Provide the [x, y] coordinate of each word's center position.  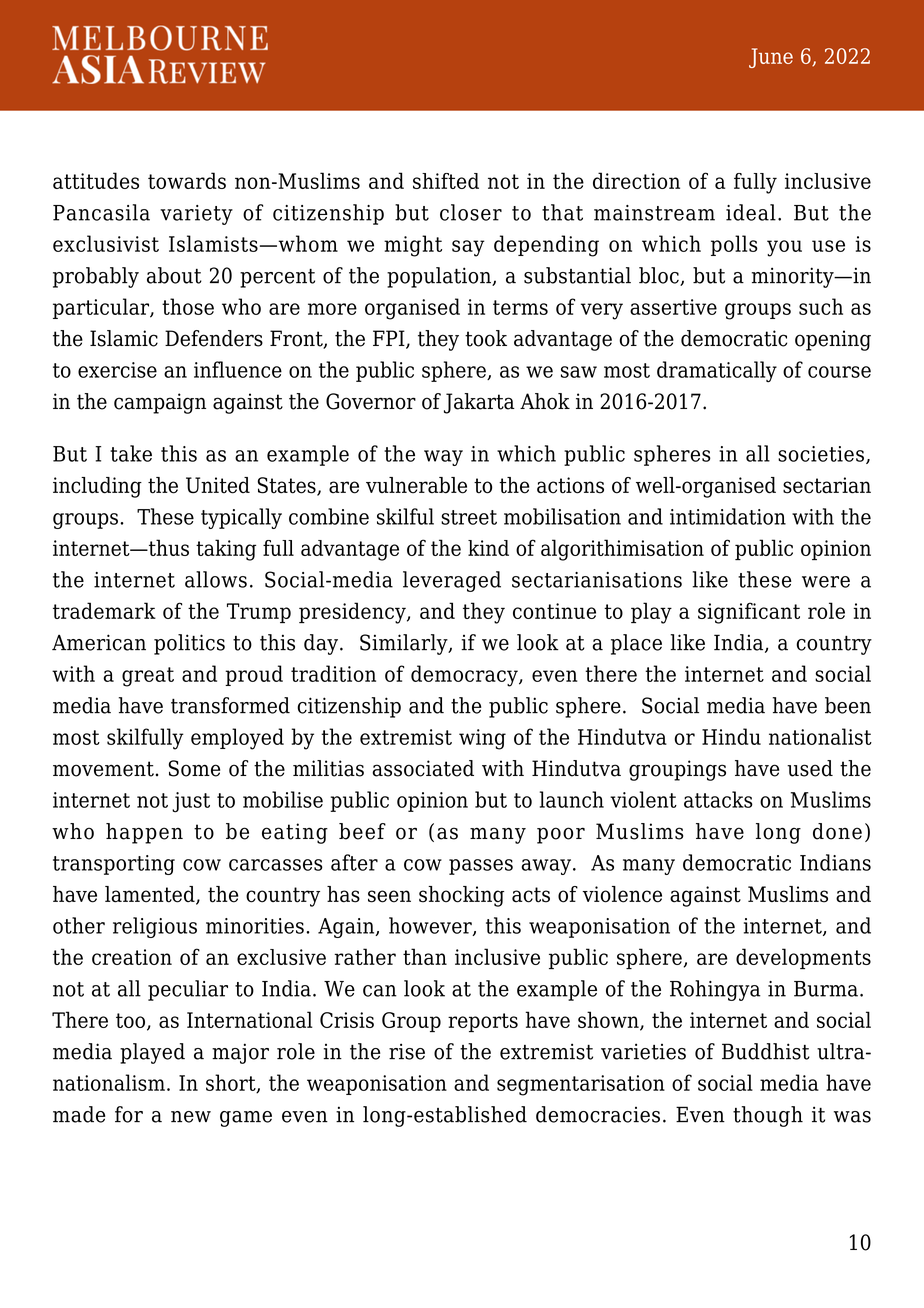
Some [194, 768]
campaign [160, 403]
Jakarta [479, 403]
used [810, 768]
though [768, 1116]
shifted [446, 181]
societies [821, 454]
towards [187, 180]
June [771, 58]
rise [407, 1051]
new [191, 1117]
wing [482, 739]
